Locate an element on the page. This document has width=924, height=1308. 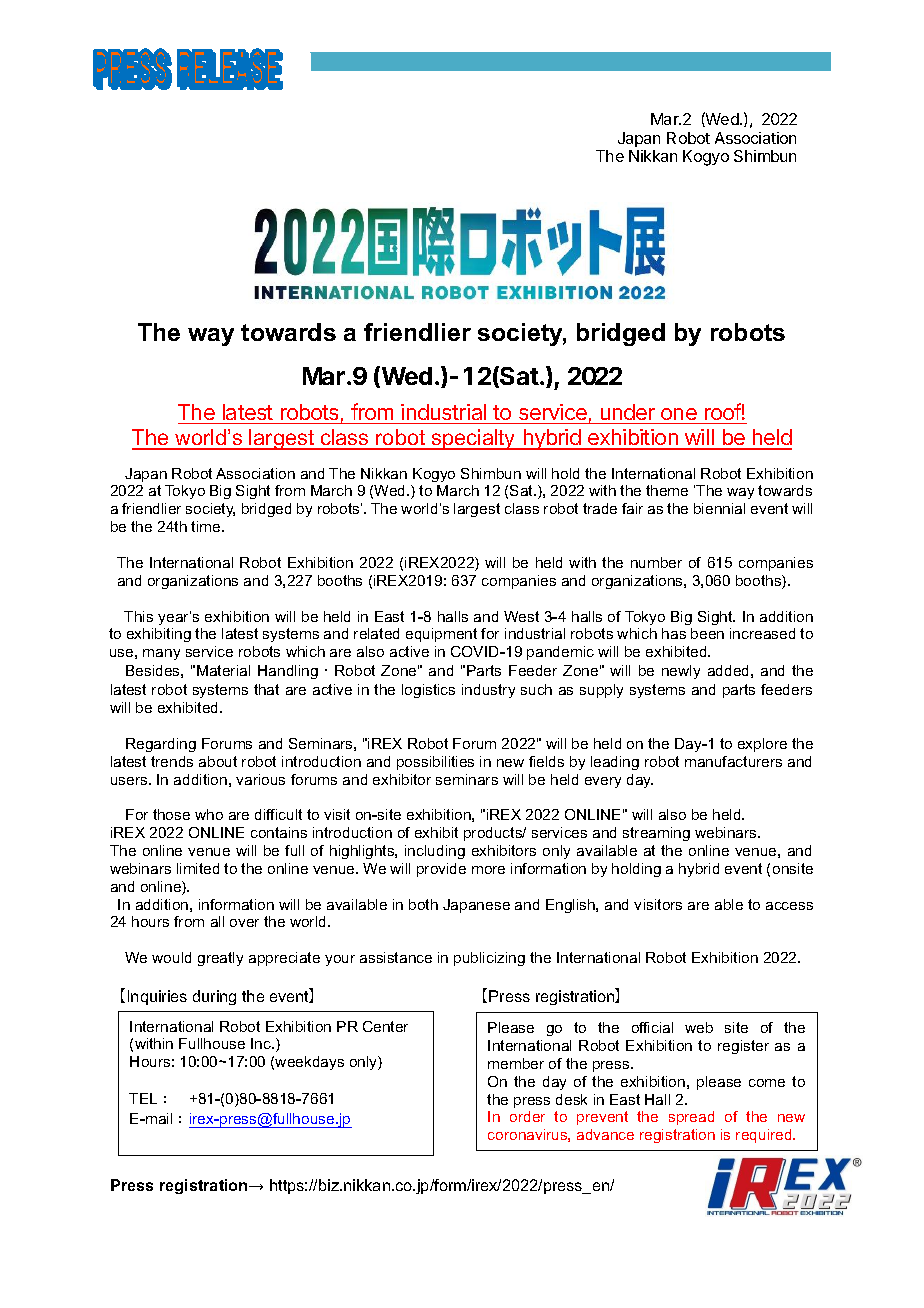
provide is located at coordinates (441, 870).
